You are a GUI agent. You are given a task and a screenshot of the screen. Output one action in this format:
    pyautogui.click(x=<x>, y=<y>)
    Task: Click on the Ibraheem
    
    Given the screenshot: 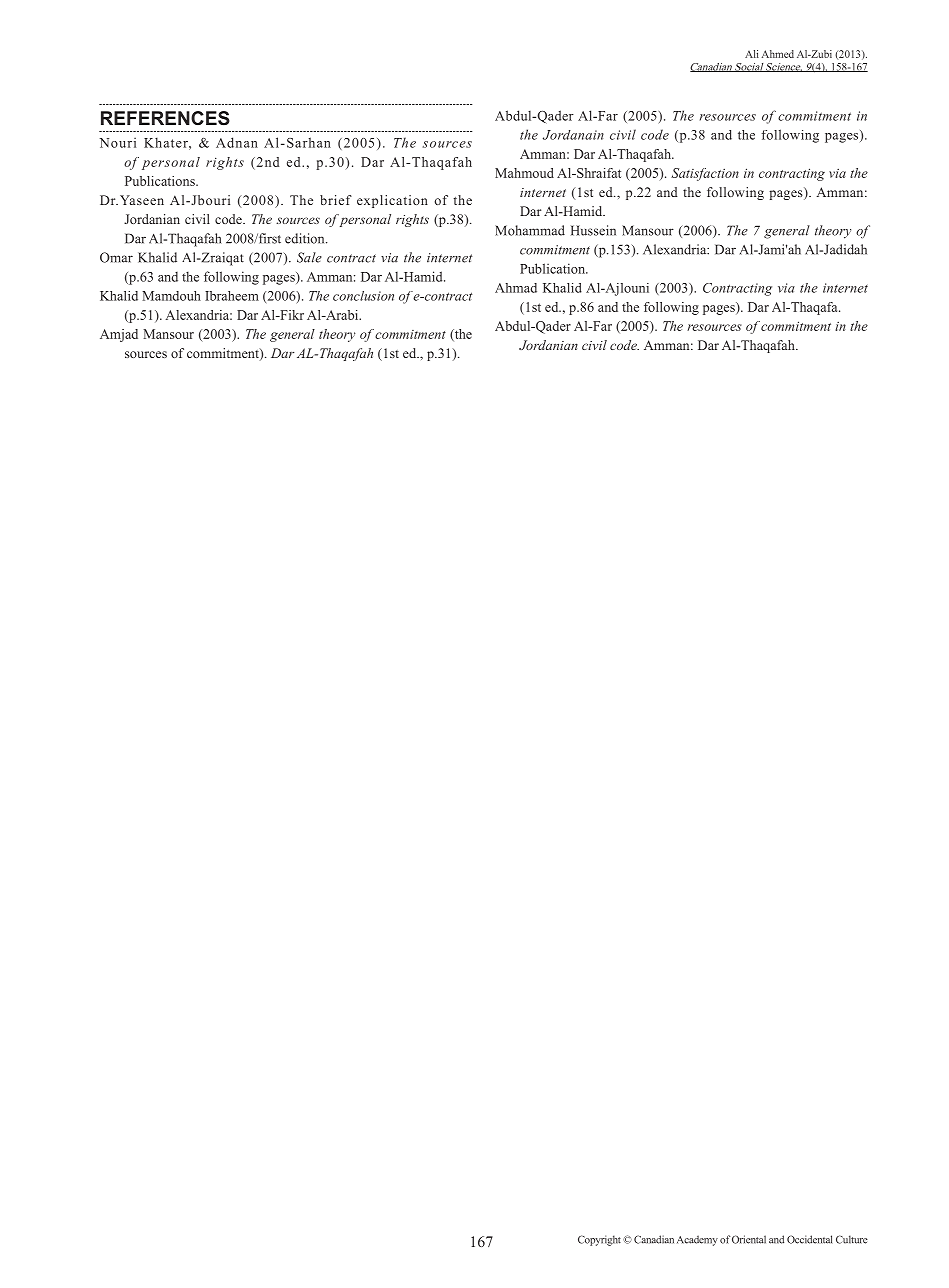 What is the action you would take?
    pyautogui.click(x=232, y=296)
